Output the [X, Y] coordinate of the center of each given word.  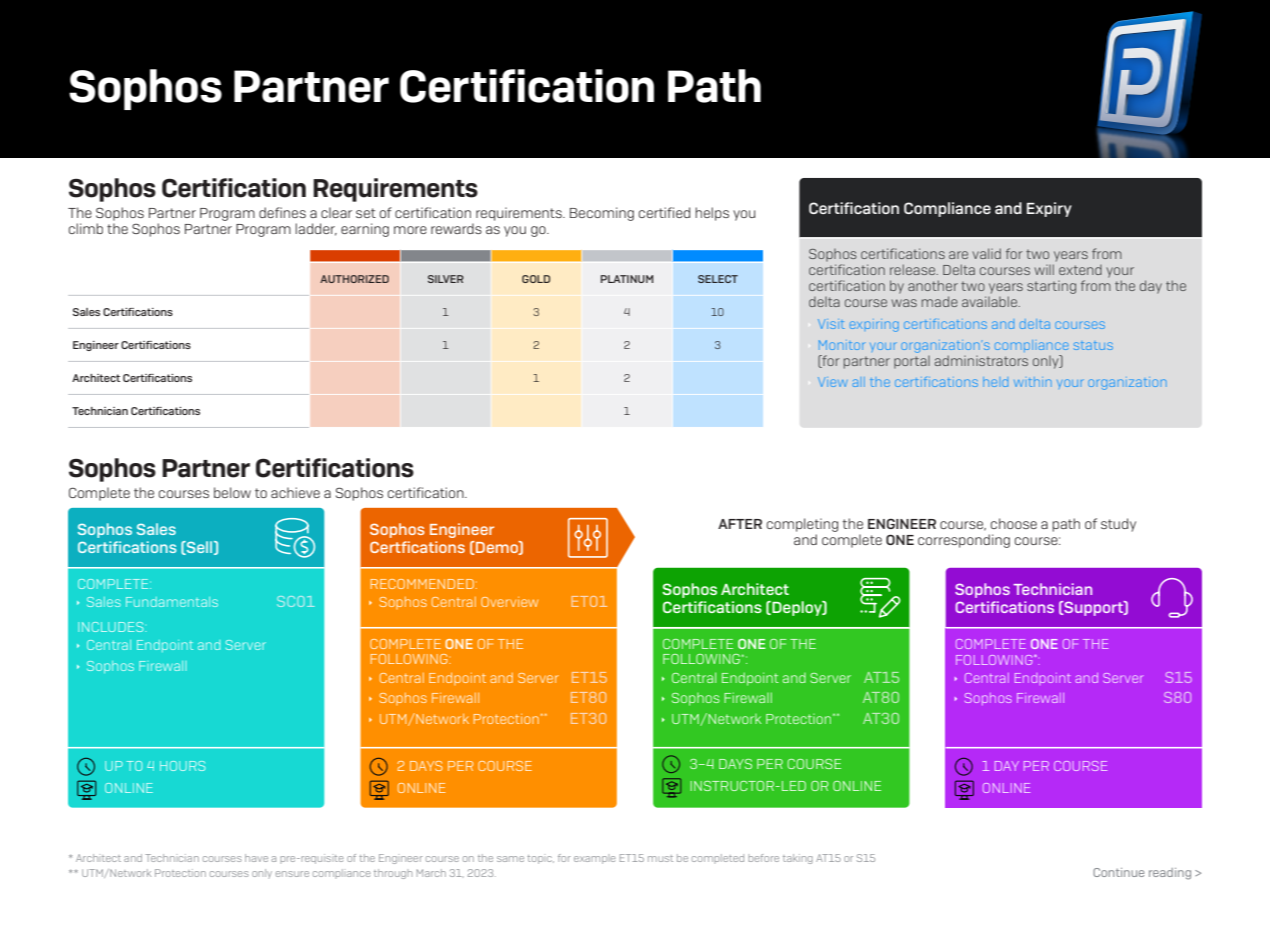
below [232, 492]
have [256, 858]
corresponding [964, 541]
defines [282, 212]
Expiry [1049, 209]
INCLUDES [112, 627]
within [1033, 382]
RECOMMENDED [422, 584]
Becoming [602, 214]
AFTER [740, 524]
